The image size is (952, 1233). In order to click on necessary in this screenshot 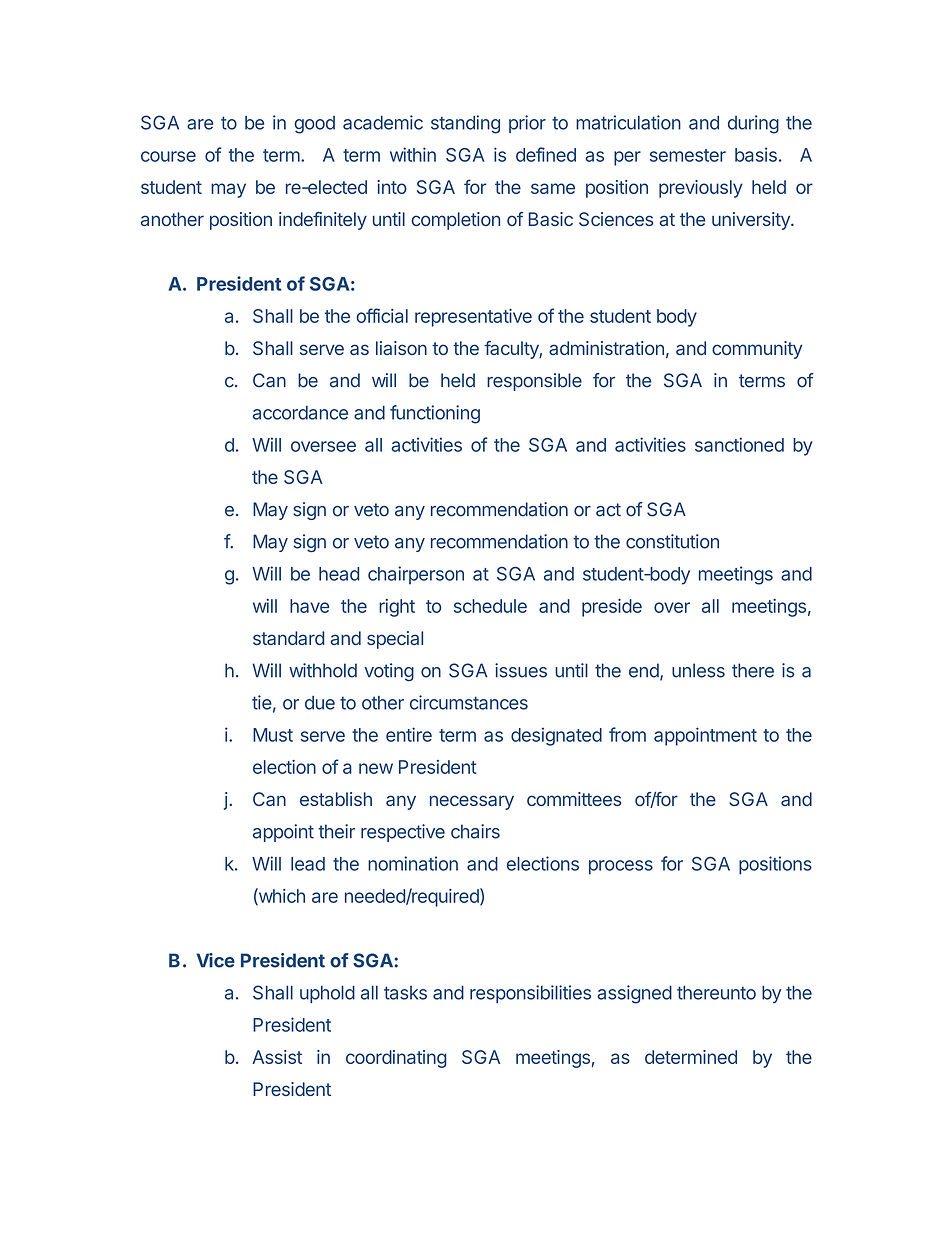, I will do `click(472, 802)`.
